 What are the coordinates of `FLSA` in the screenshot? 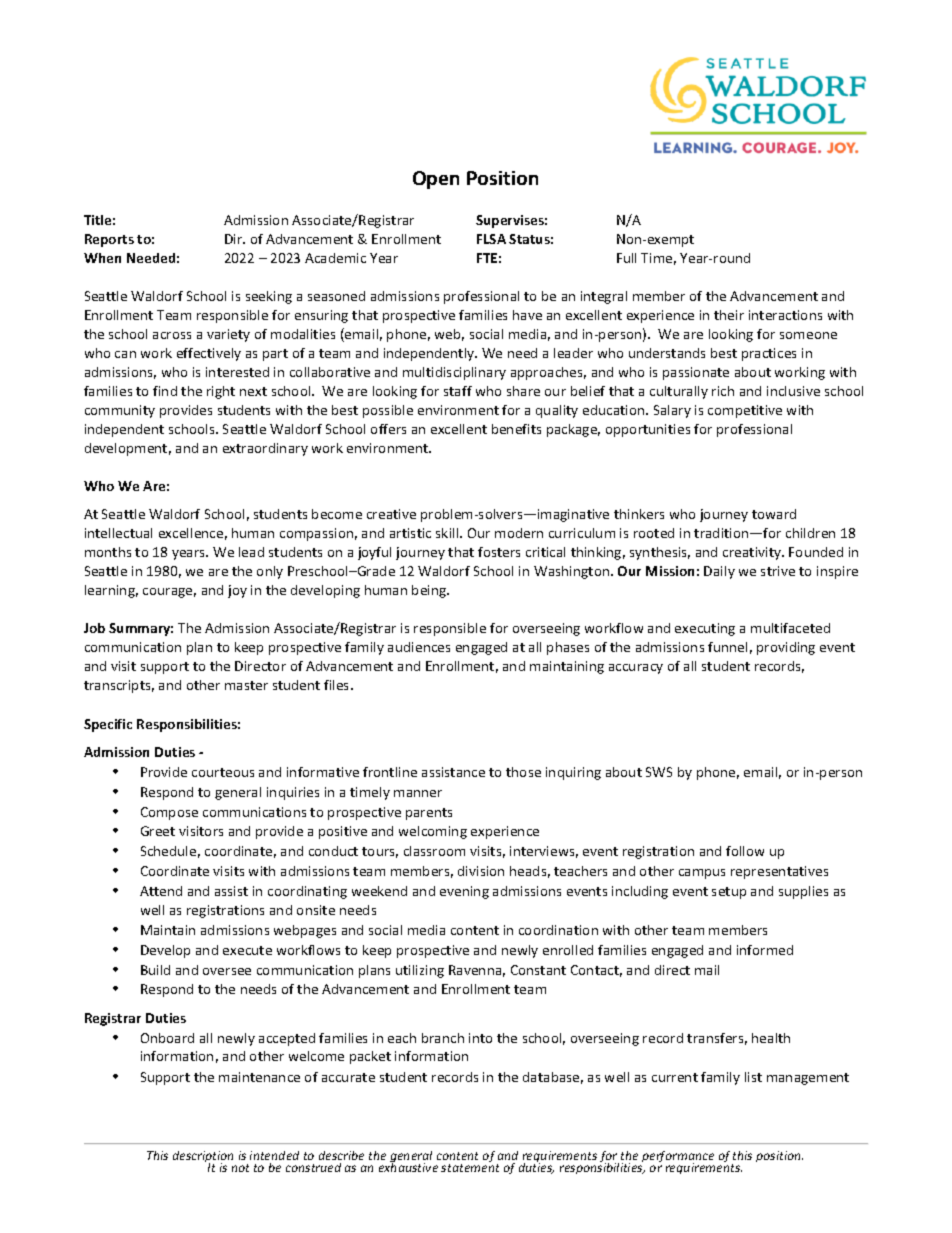 It's located at (491, 239).
